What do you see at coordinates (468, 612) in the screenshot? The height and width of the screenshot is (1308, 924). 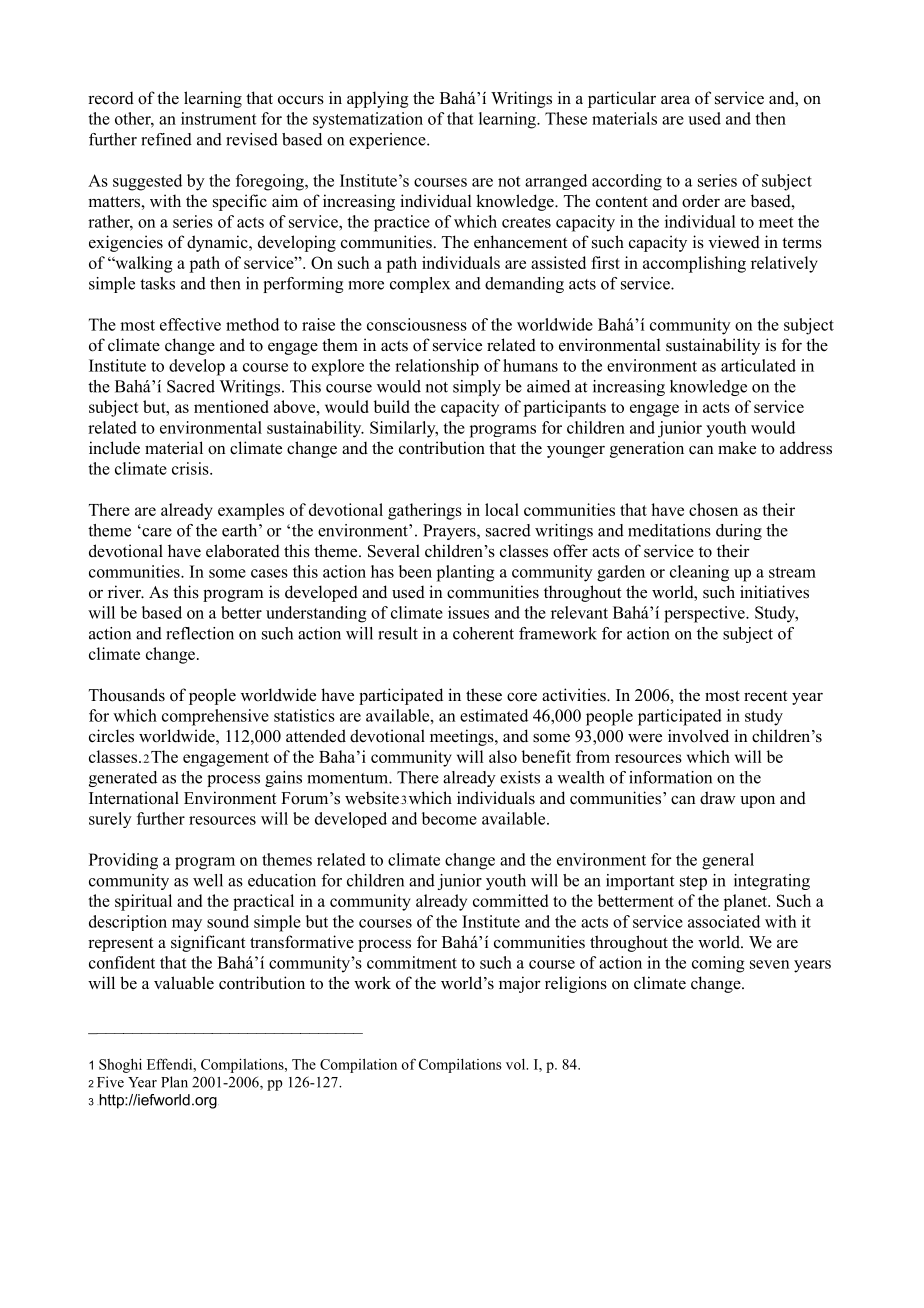 I see `issues` at bounding box center [468, 612].
